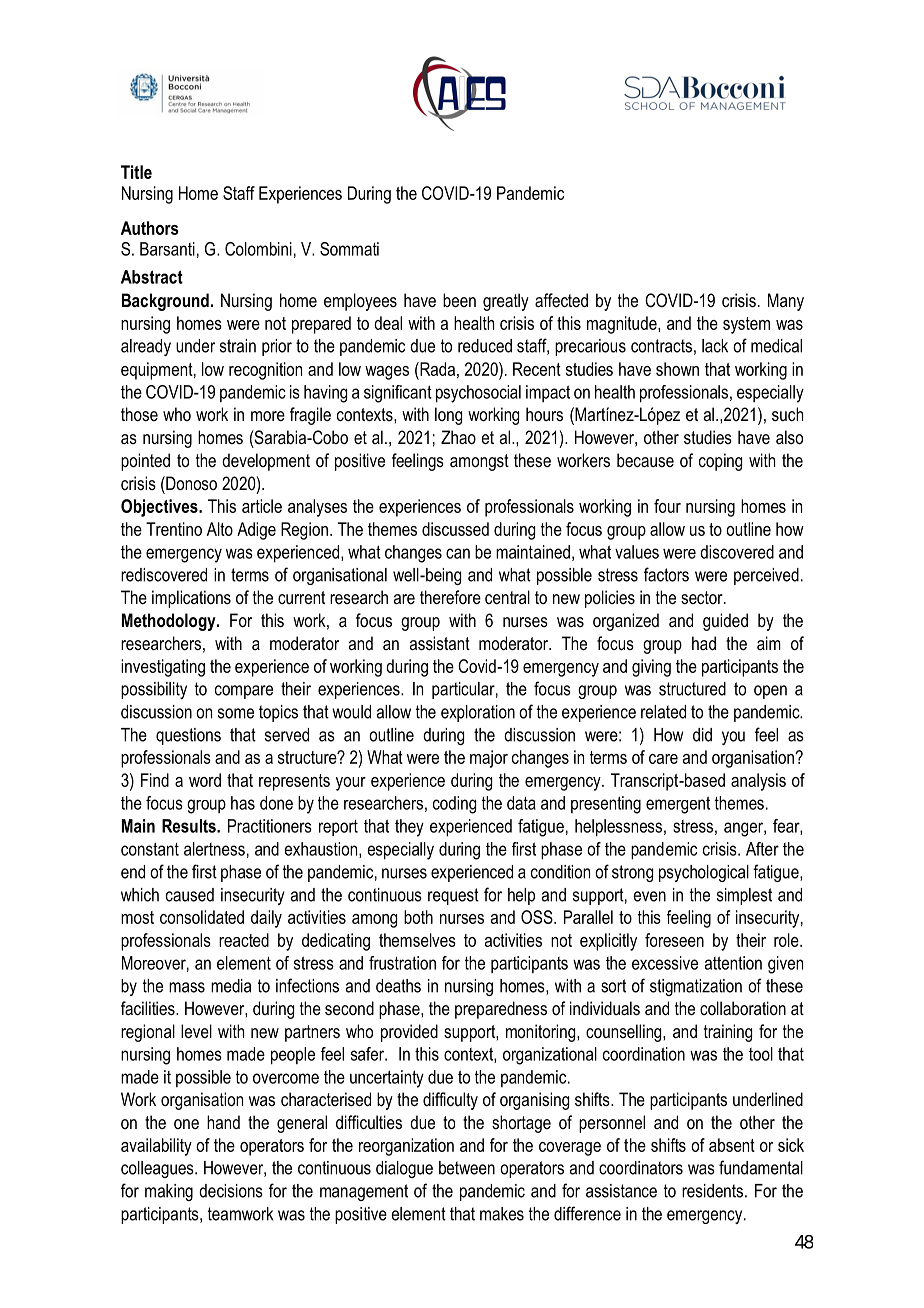  I want to click on Many, so click(786, 302).
